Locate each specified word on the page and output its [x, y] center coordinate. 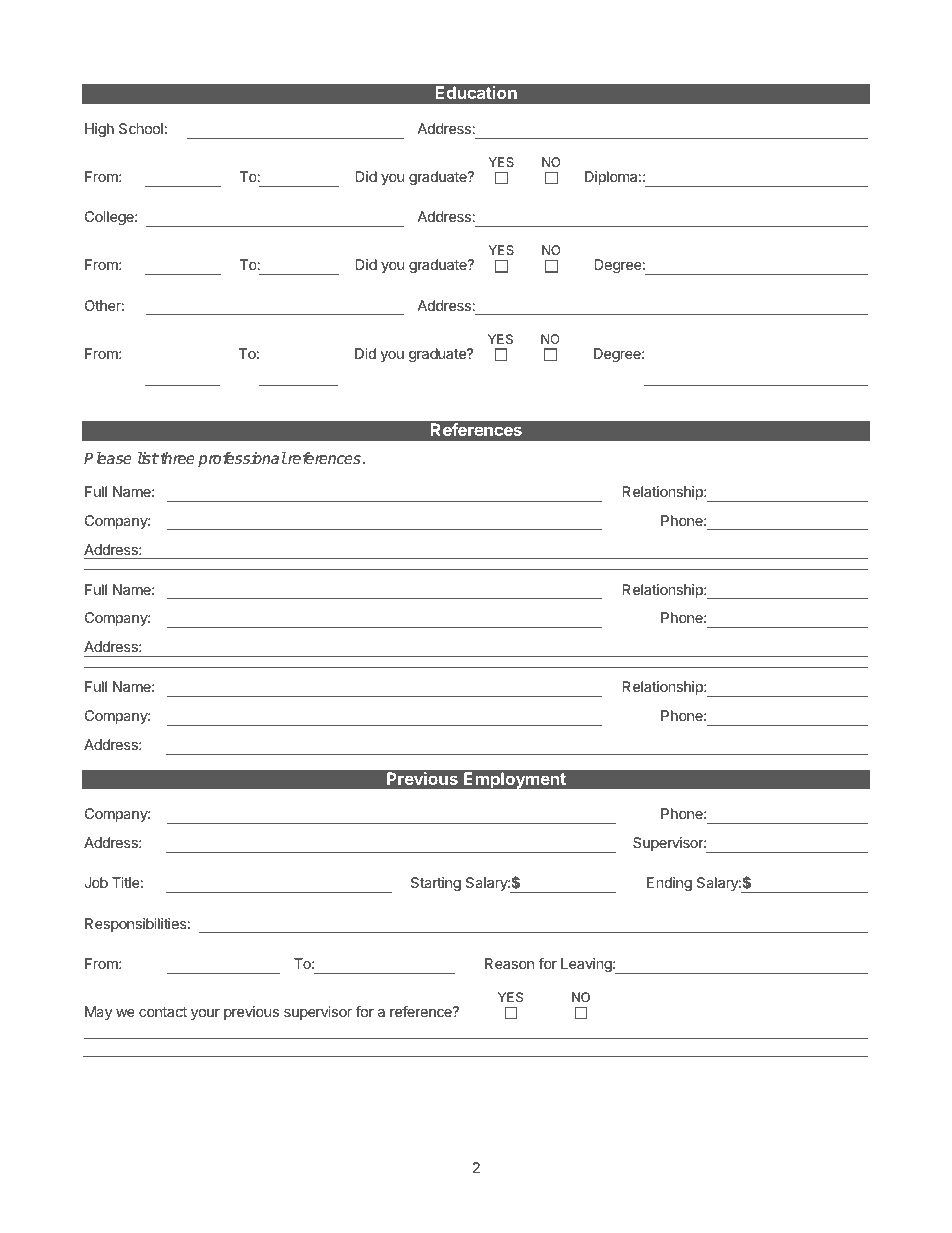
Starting [436, 884]
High [99, 130]
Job [96, 882]
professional [242, 460]
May [98, 1013]
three [176, 458]
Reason [509, 963]
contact [163, 1012]
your [205, 1014]
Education [476, 92]
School [141, 128]
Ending [669, 884]
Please [108, 458]
